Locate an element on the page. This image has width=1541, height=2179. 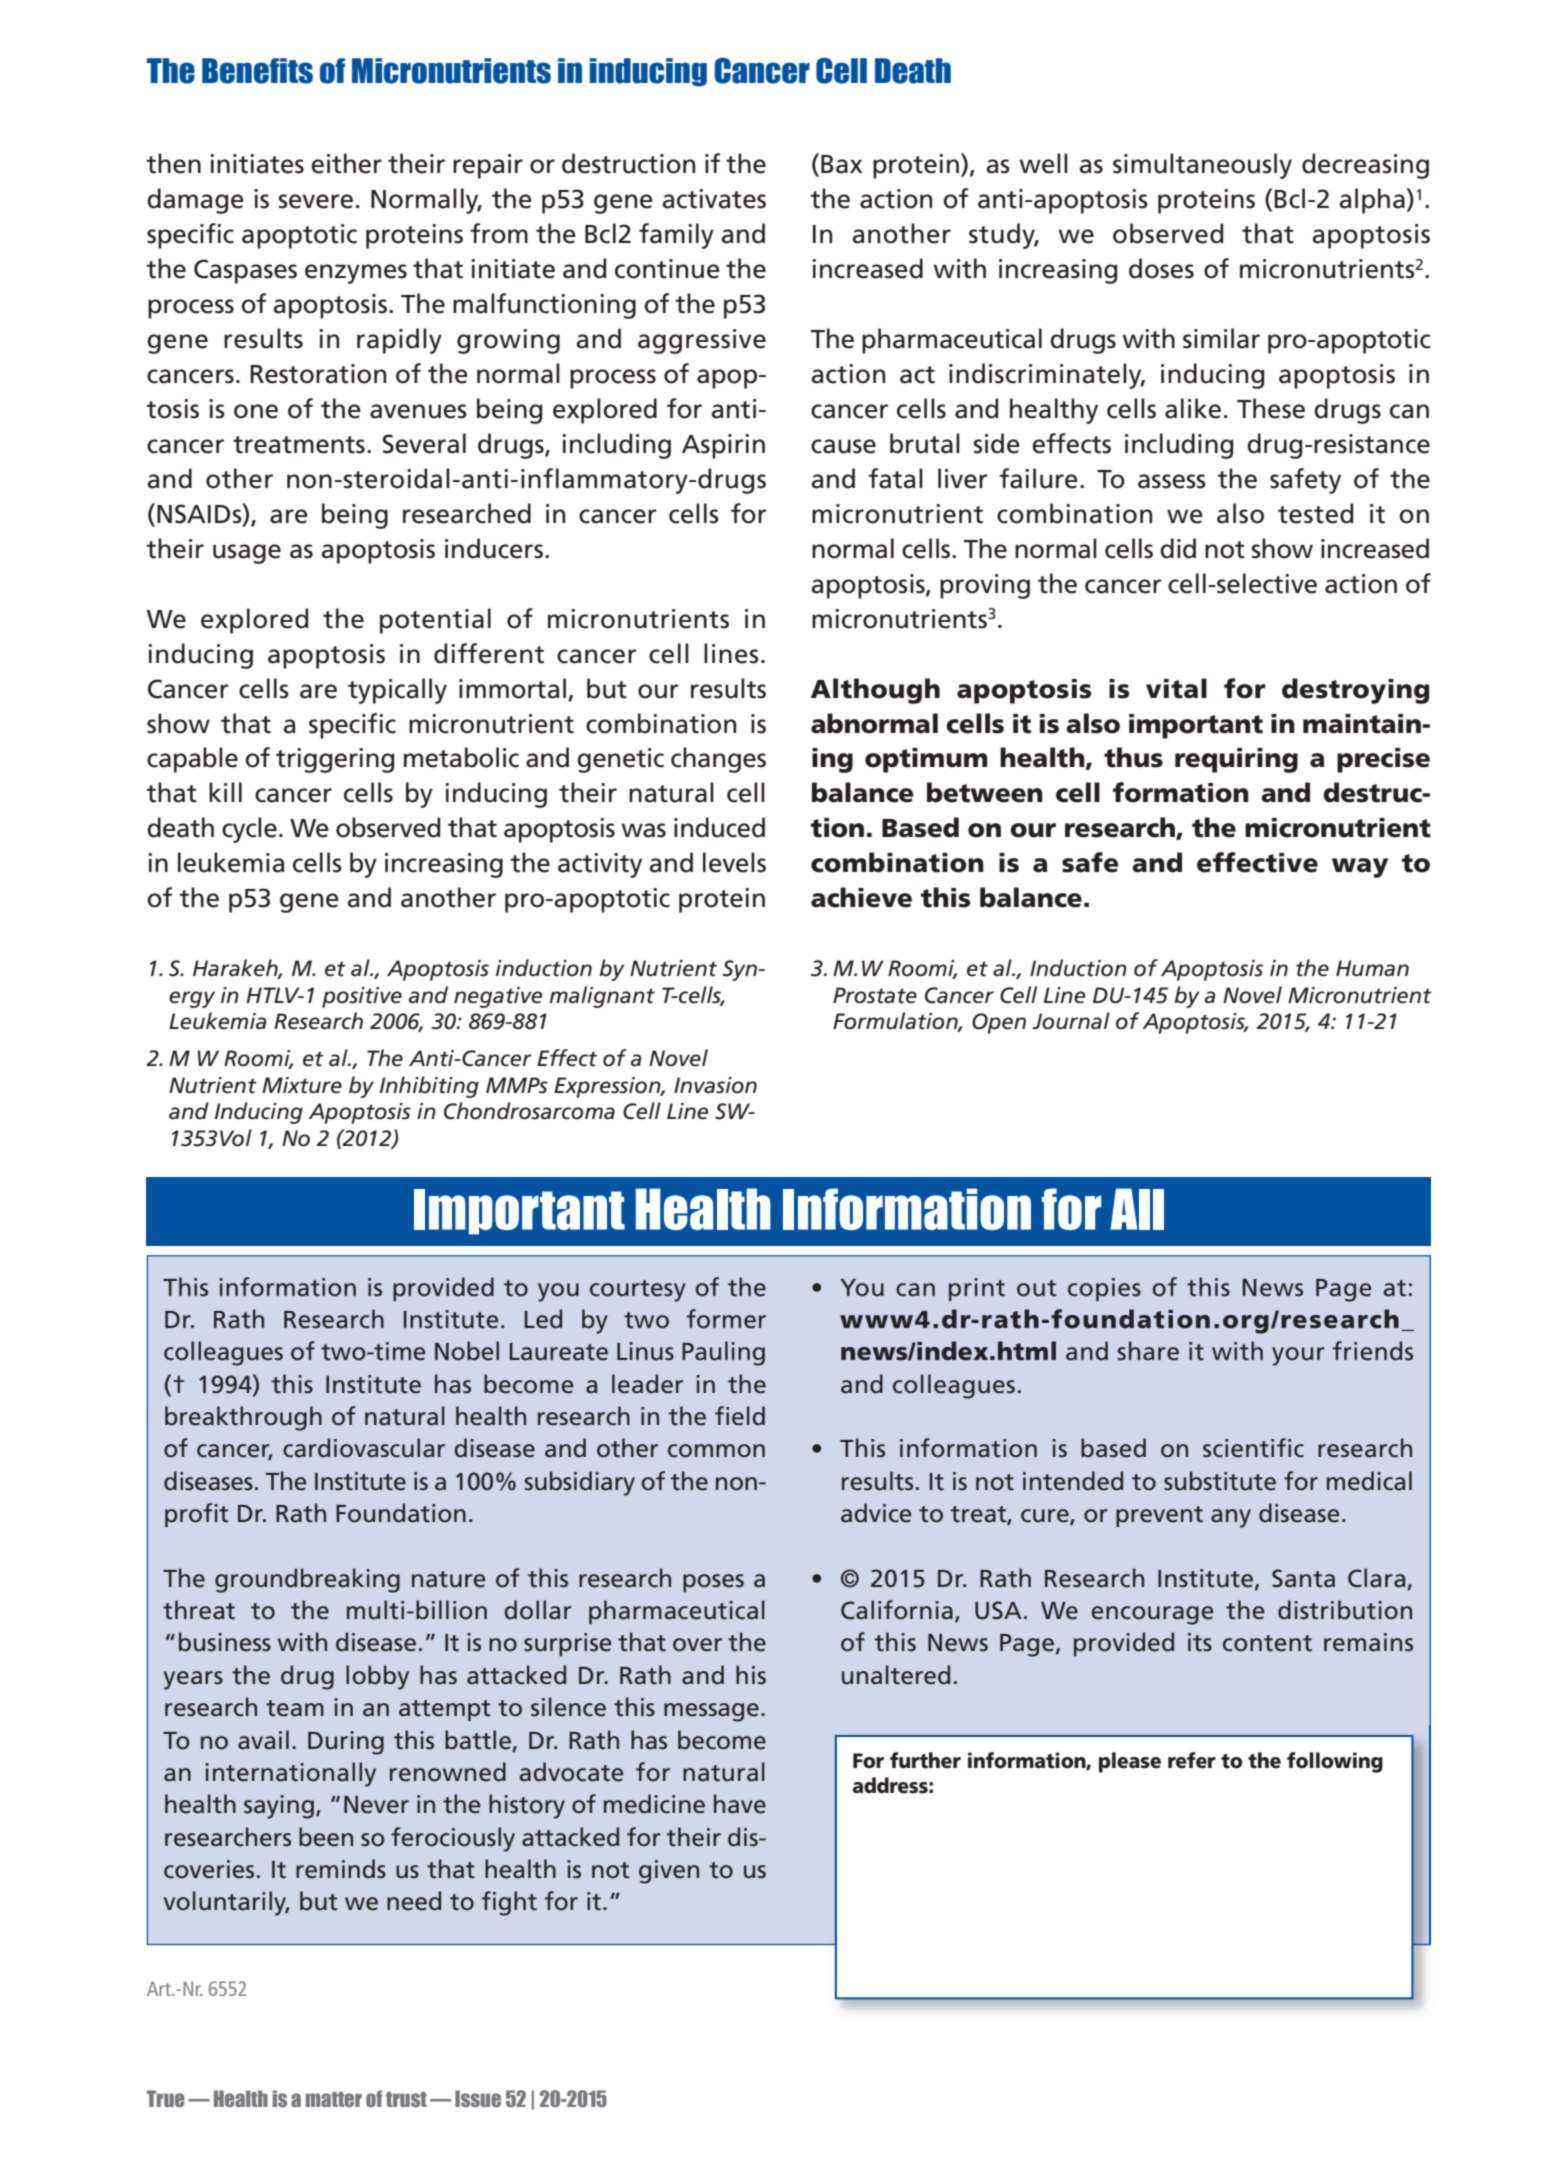
Invasion is located at coordinates (715, 1085).
